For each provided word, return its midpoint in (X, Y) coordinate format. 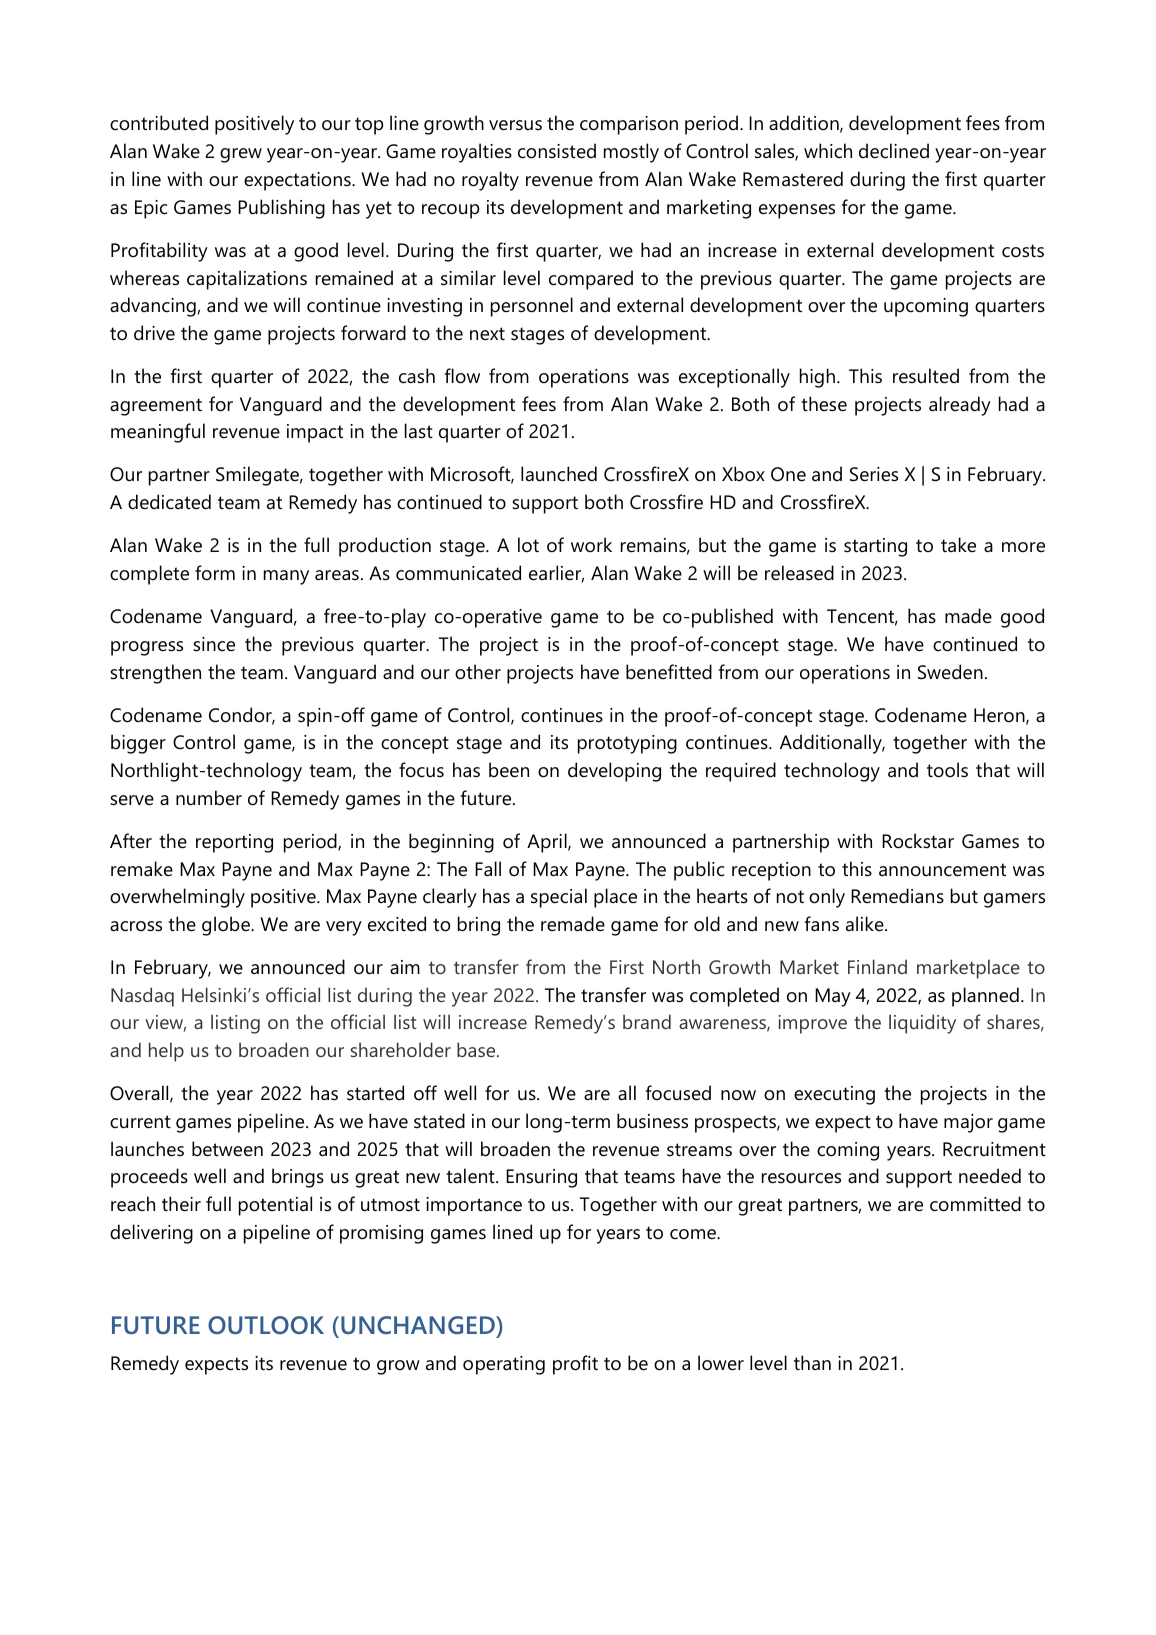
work (591, 544)
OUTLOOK (266, 1325)
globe (227, 926)
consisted (557, 151)
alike (866, 923)
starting (875, 547)
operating (504, 1365)
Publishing (281, 209)
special (559, 898)
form (215, 573)
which (828, 150)
